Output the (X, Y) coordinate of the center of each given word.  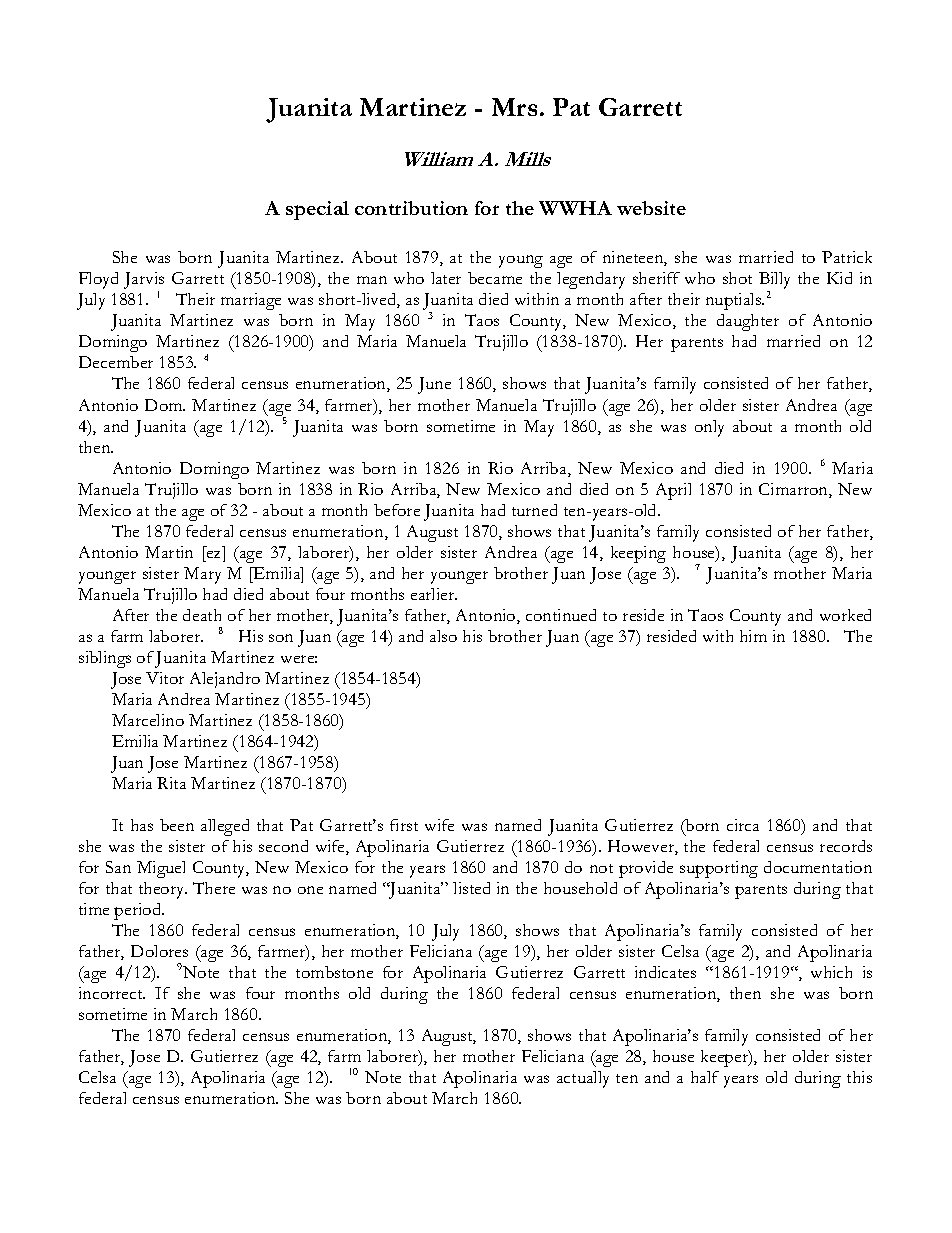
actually (583, 1079)
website (651, 208)
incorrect (112, 993)
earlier (434, 594)
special (317, 210)
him (753, 636)
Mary (202, 575)
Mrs (514, 107)
